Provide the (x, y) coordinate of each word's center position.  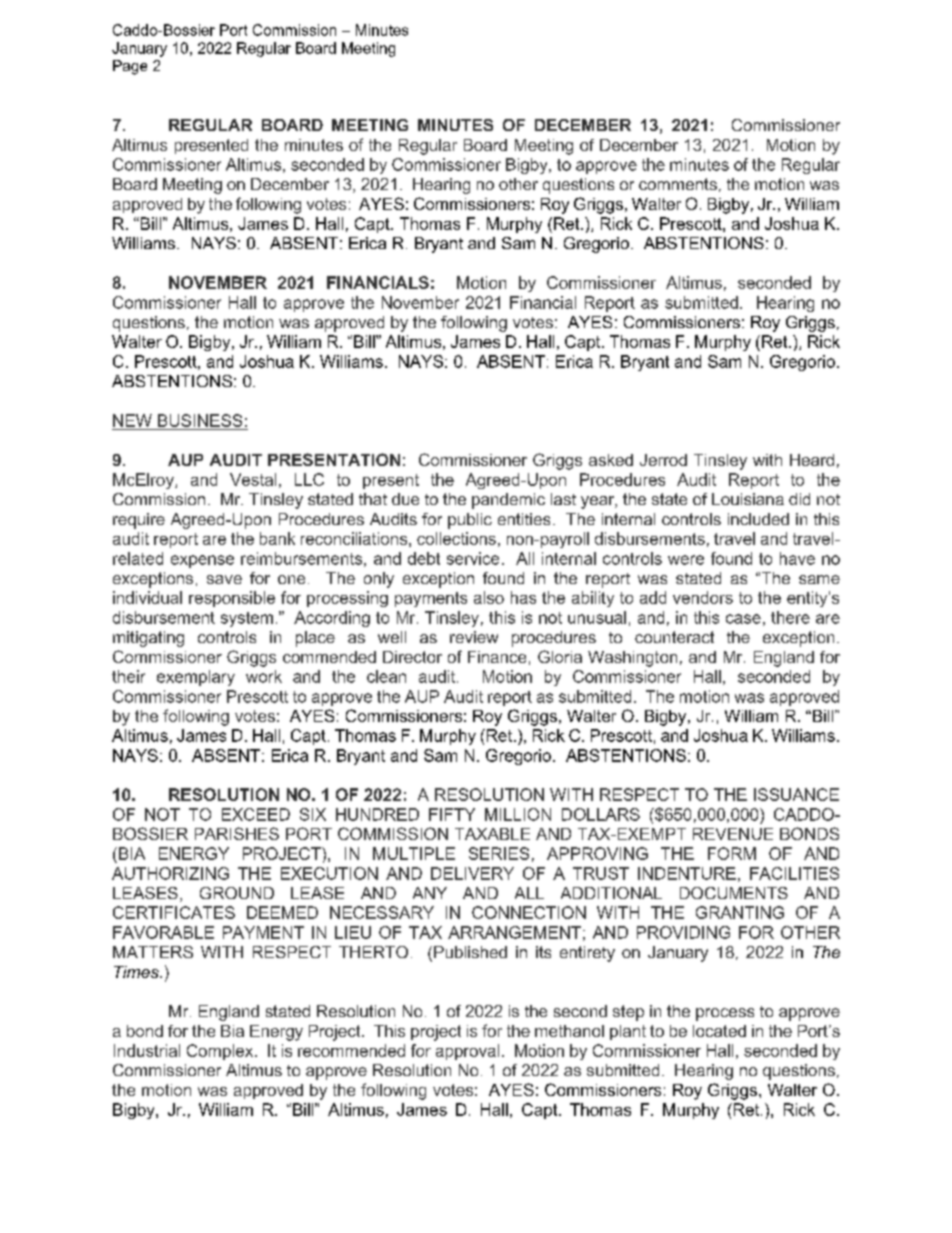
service (473, 558)
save (224, 579)
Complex (221, 1052)
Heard (812, 460)
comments (678, 184)
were (686, 560)
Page (130, 67)
